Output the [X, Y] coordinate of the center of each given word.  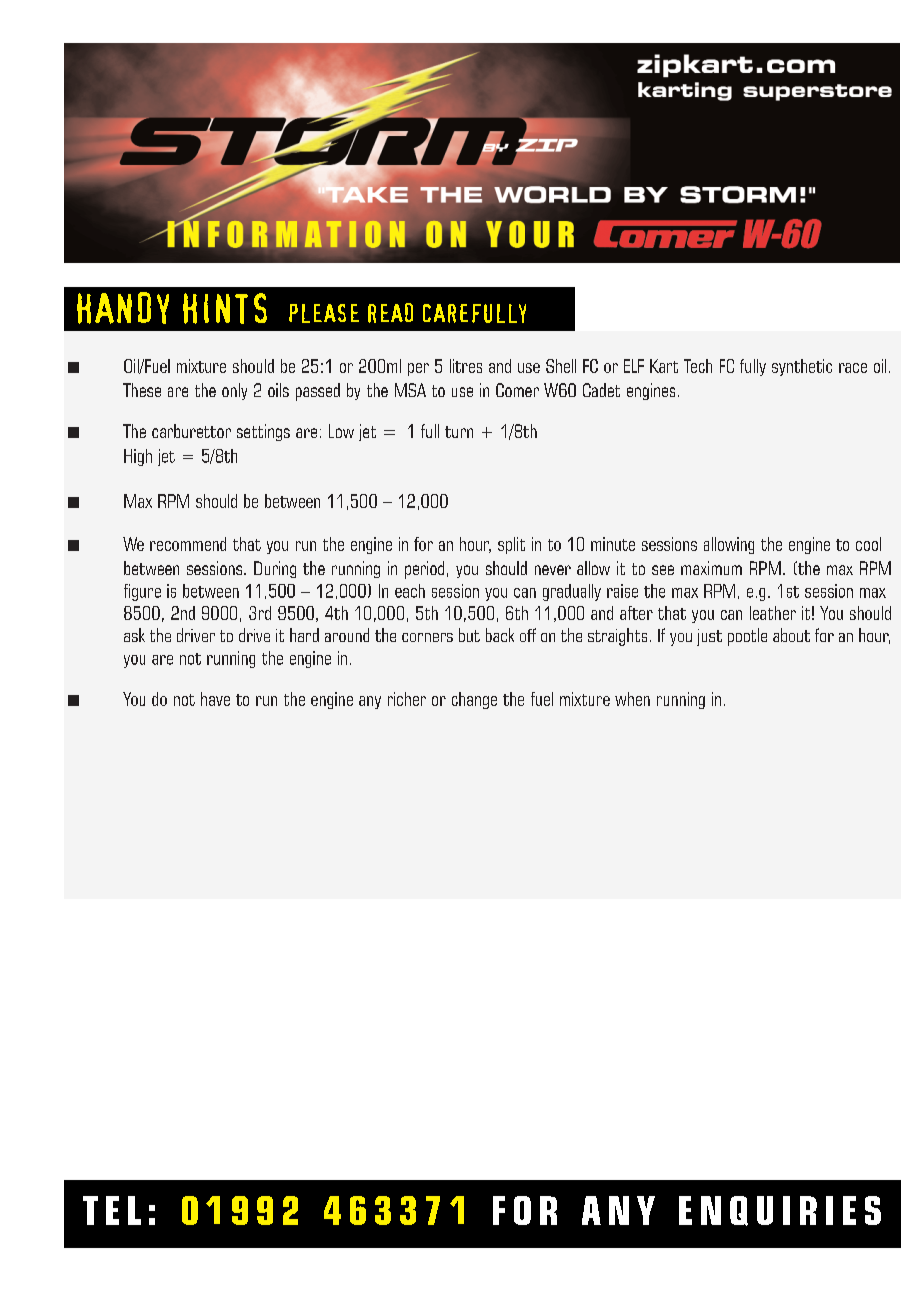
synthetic [802, 367]
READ [390, 313]
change [474, 700]
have [215, 699]
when [632, 699]
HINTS [225, 308]
